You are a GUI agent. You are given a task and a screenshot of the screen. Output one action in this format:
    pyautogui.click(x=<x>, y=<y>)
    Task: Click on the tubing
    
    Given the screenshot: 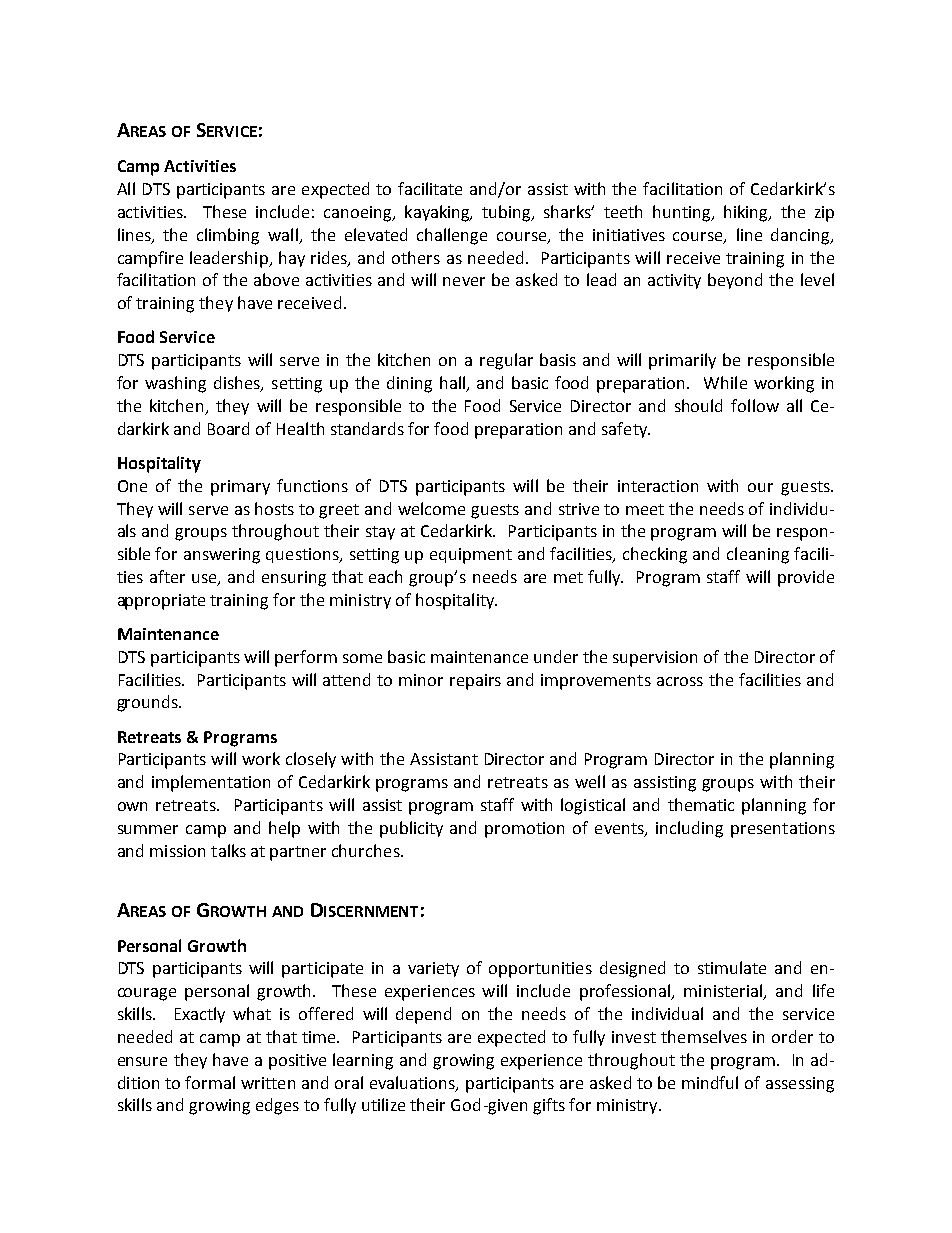 What is the action you would take?
    pyautogui.click(x=507, y=213)
